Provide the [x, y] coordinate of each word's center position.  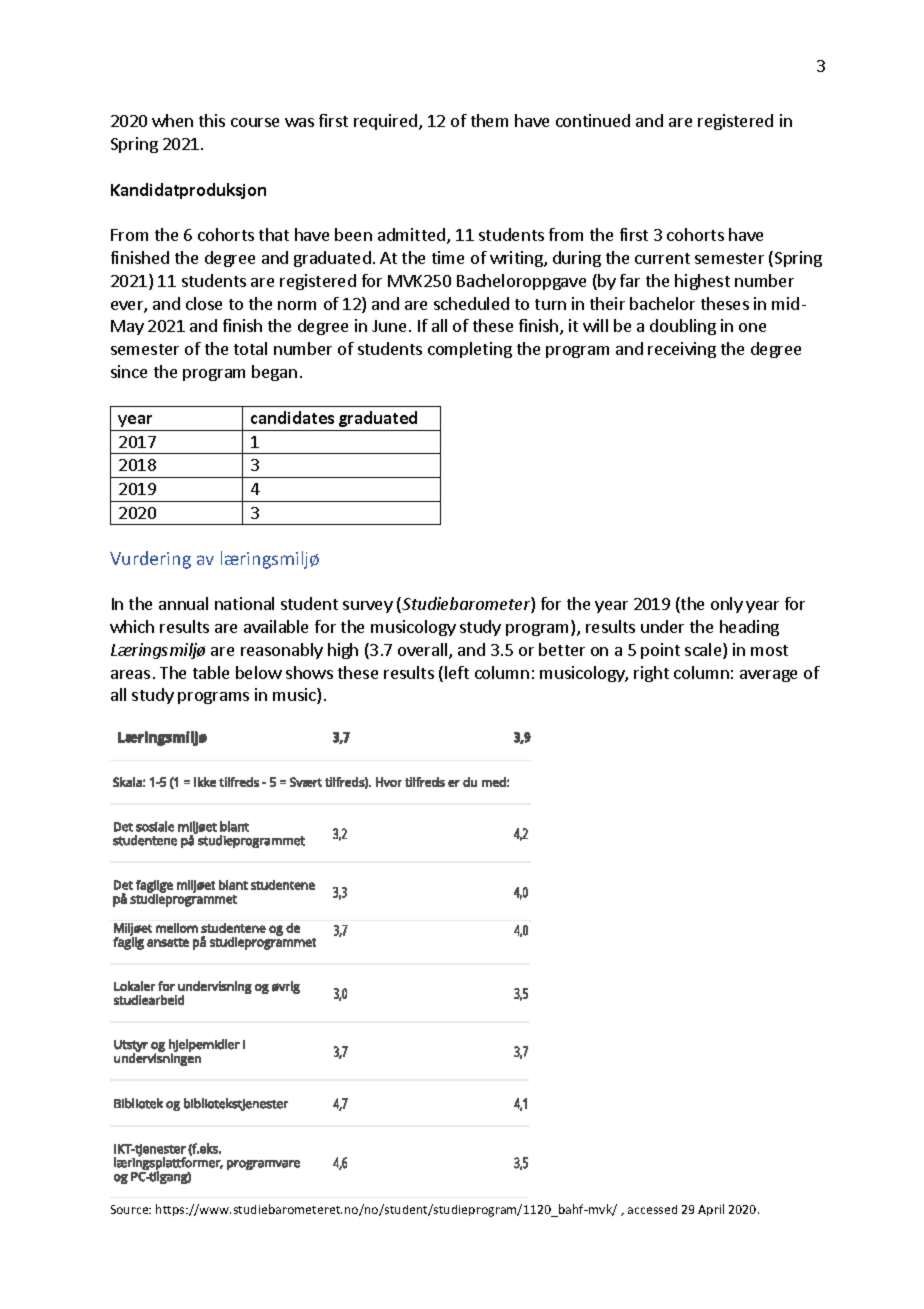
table [211, 672]
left [457, 672]
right [651, 674]
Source [131, 1209]
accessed [652, 1209]
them [489, 120]
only [727, 605]
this [212, 120]
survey [368, 607]
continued [593, 120]
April [711, 1210]
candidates [292, 417]
